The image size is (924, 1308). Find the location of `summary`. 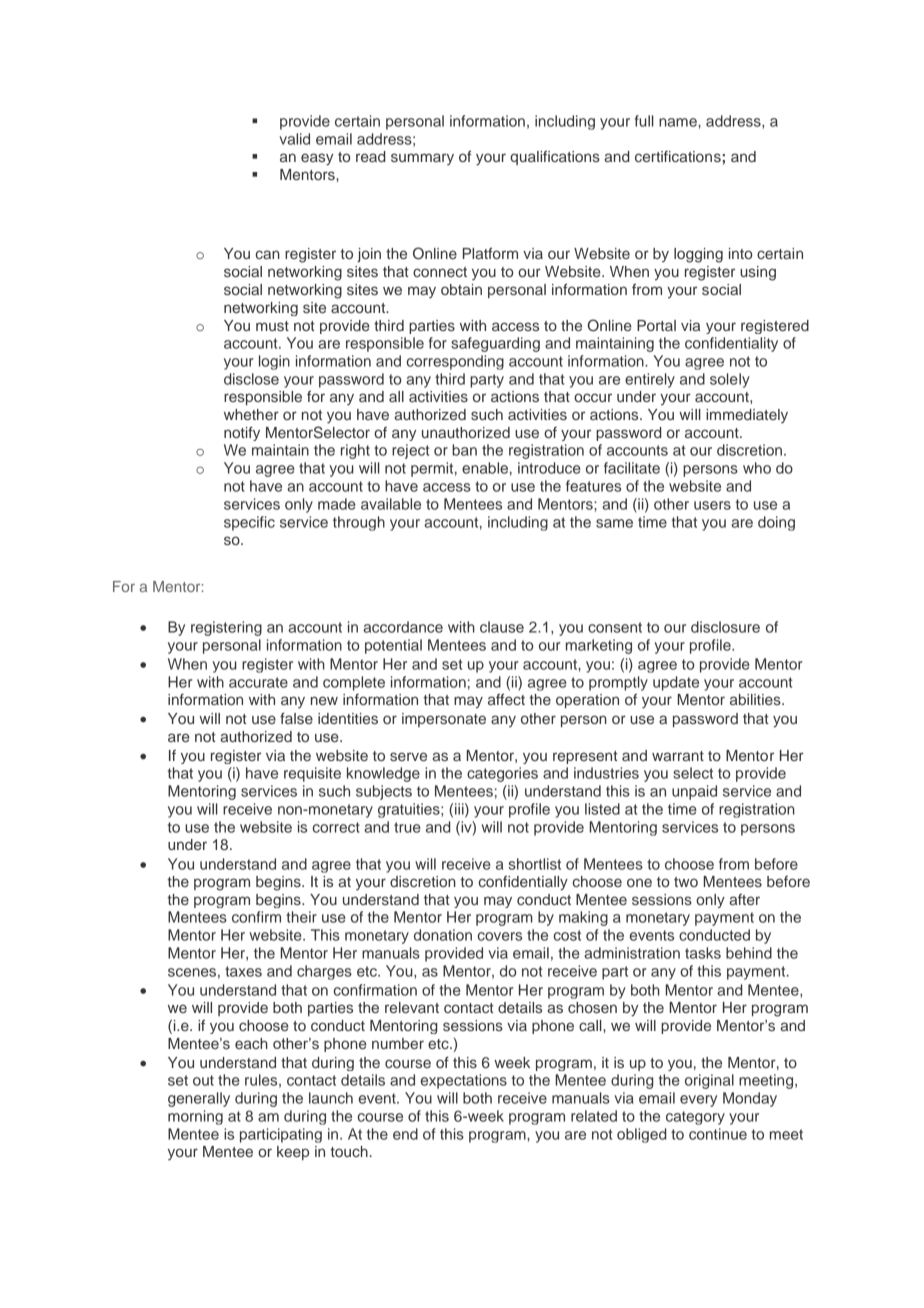

summary is located at coordinates (422, 159).
